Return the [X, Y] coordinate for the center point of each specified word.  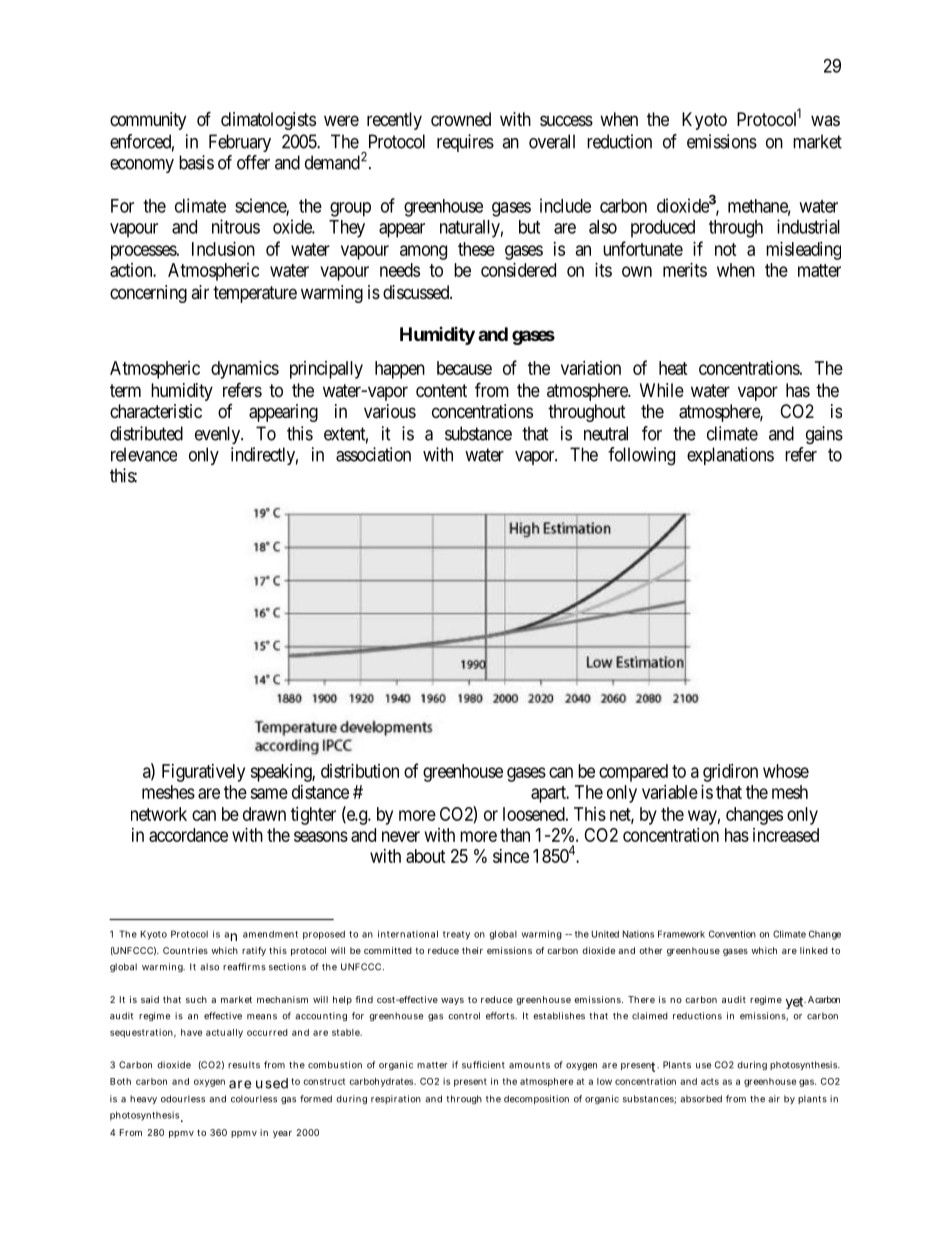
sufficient [483, 1065]
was [825, 120]
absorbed [701, 1099]
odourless [183, 1099]
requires [465, 143]
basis [196, 162]
